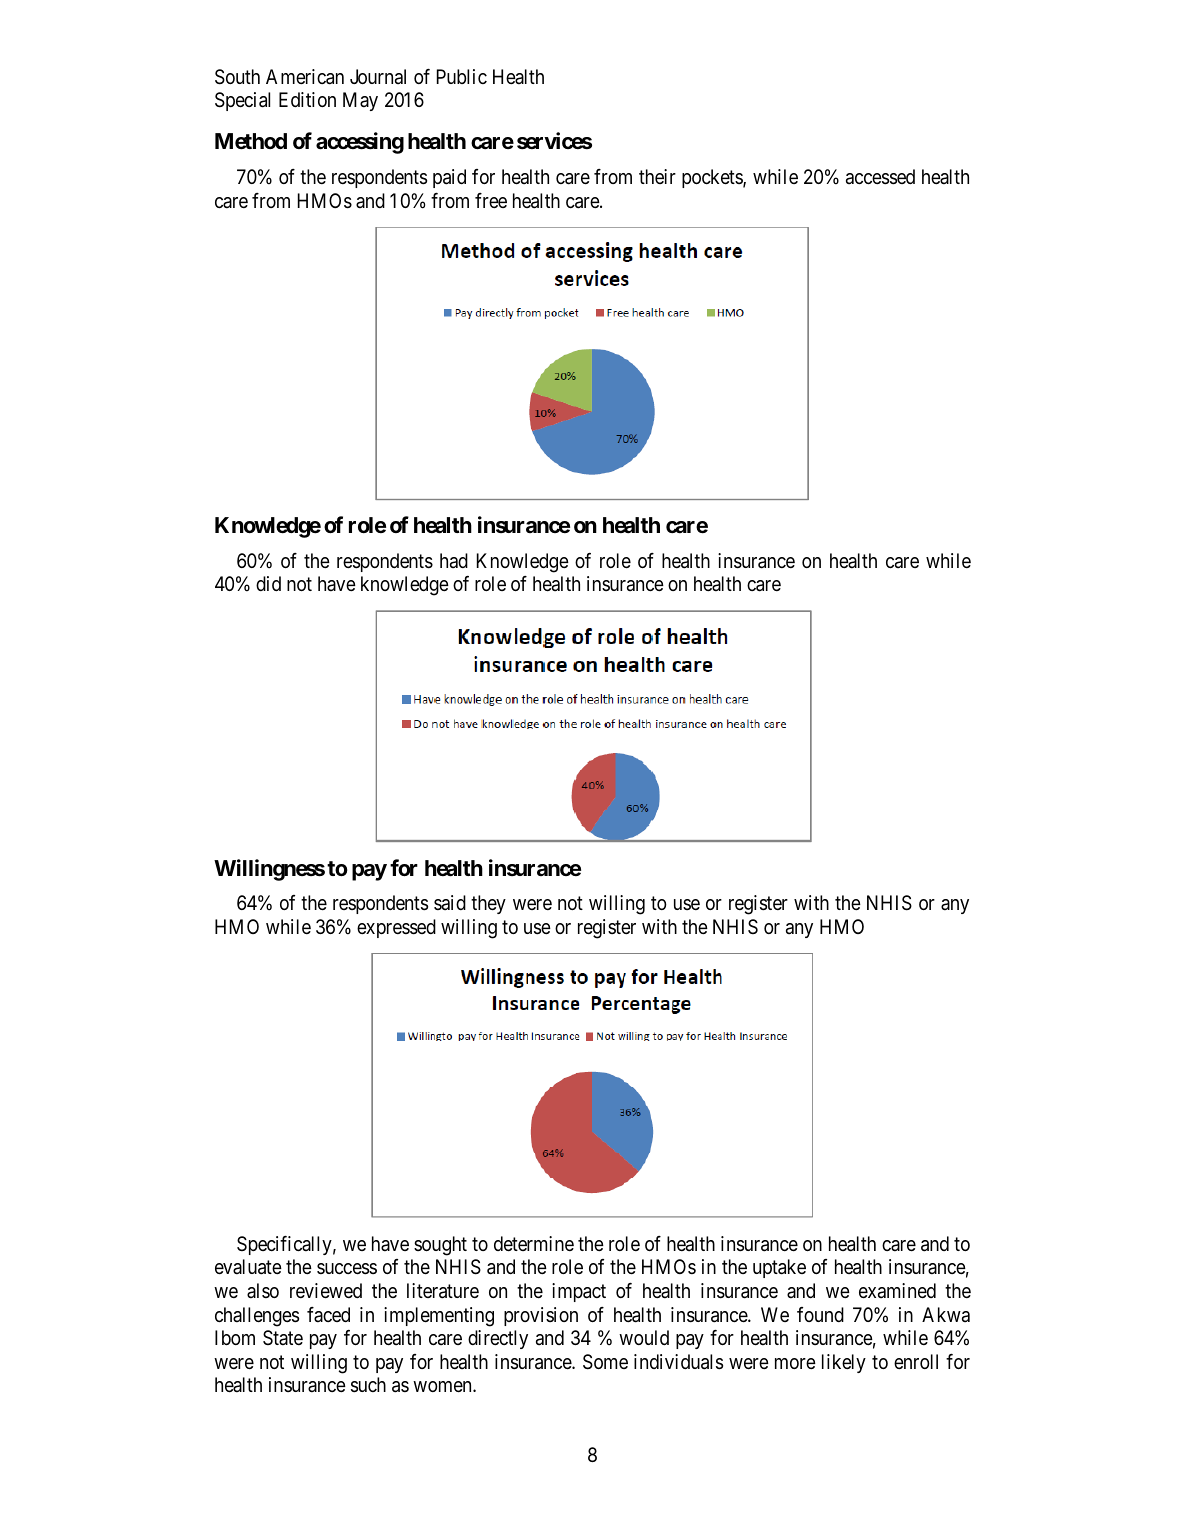 The image size is (1184, 1532). I want to click on they, so click(488, 904).
